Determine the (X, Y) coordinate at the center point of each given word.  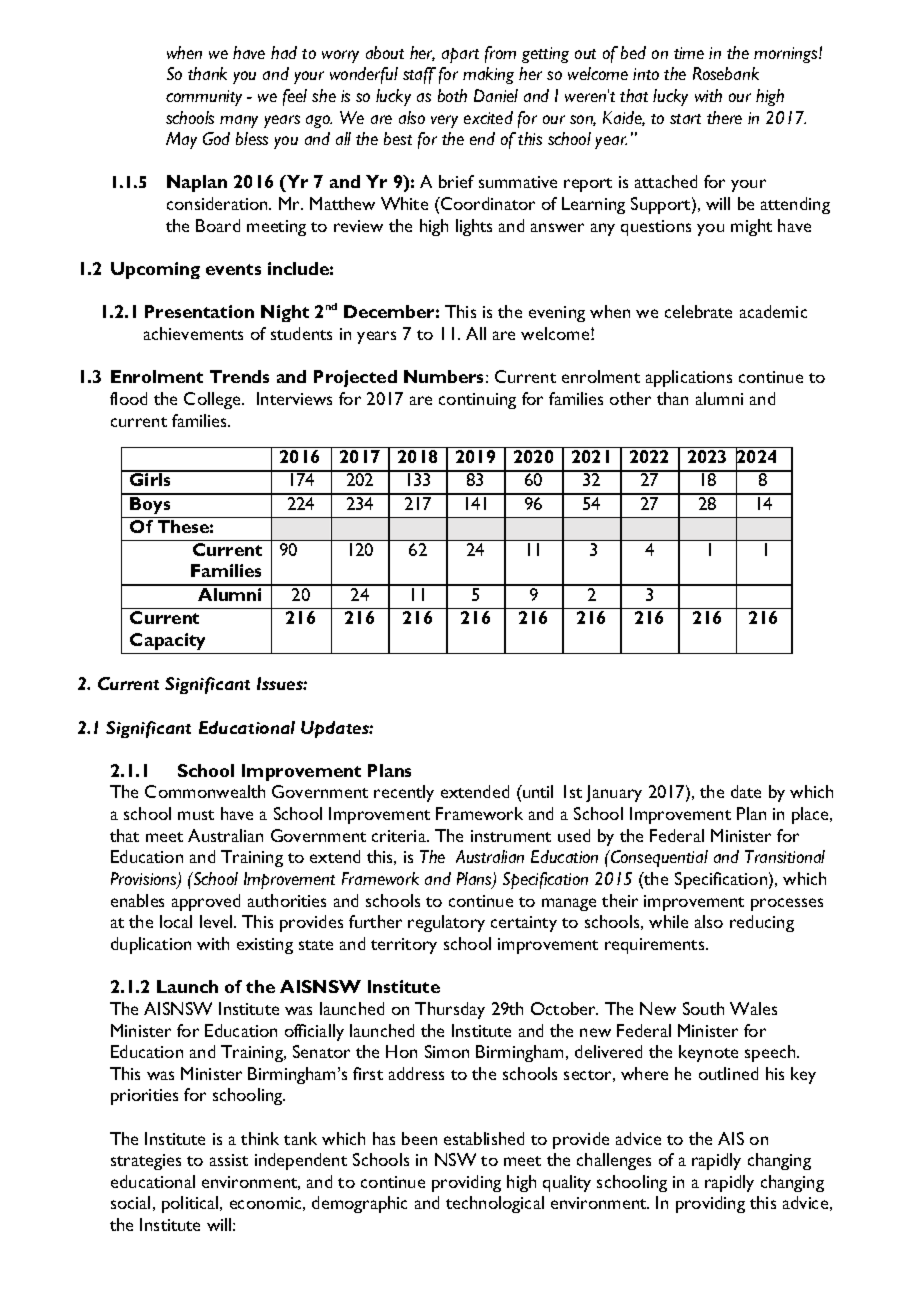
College (213, 400)
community (204, 98)
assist (229, 1160)
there (724, 117)
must (196, 815)
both (452, 95)
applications (689, 378)
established (484, 1138)
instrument (511, 836)
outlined (728, 1073)
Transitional (785, 856)
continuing (477, 401)
